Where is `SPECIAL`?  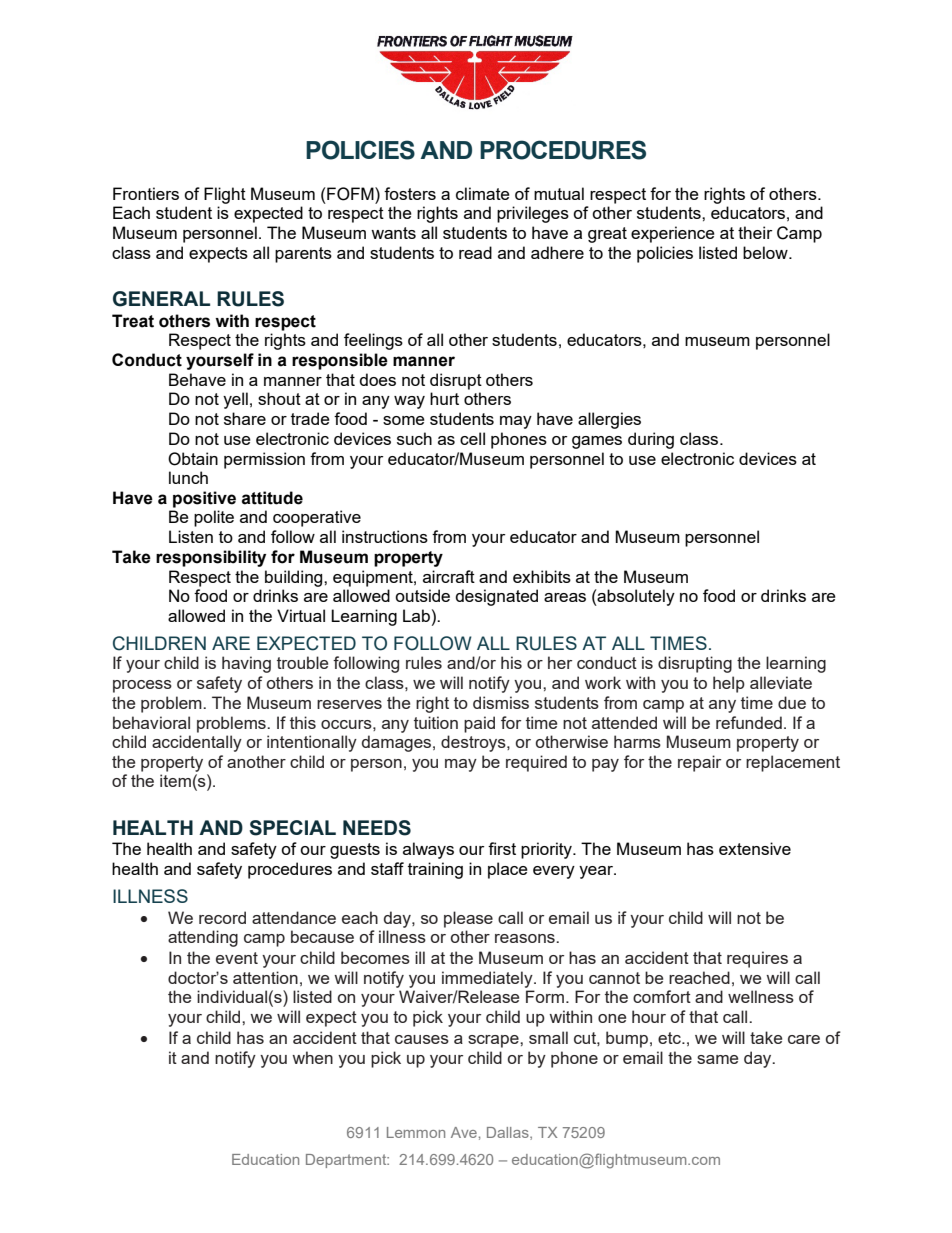 SPECIAL is located at coordinates (292, 828).
